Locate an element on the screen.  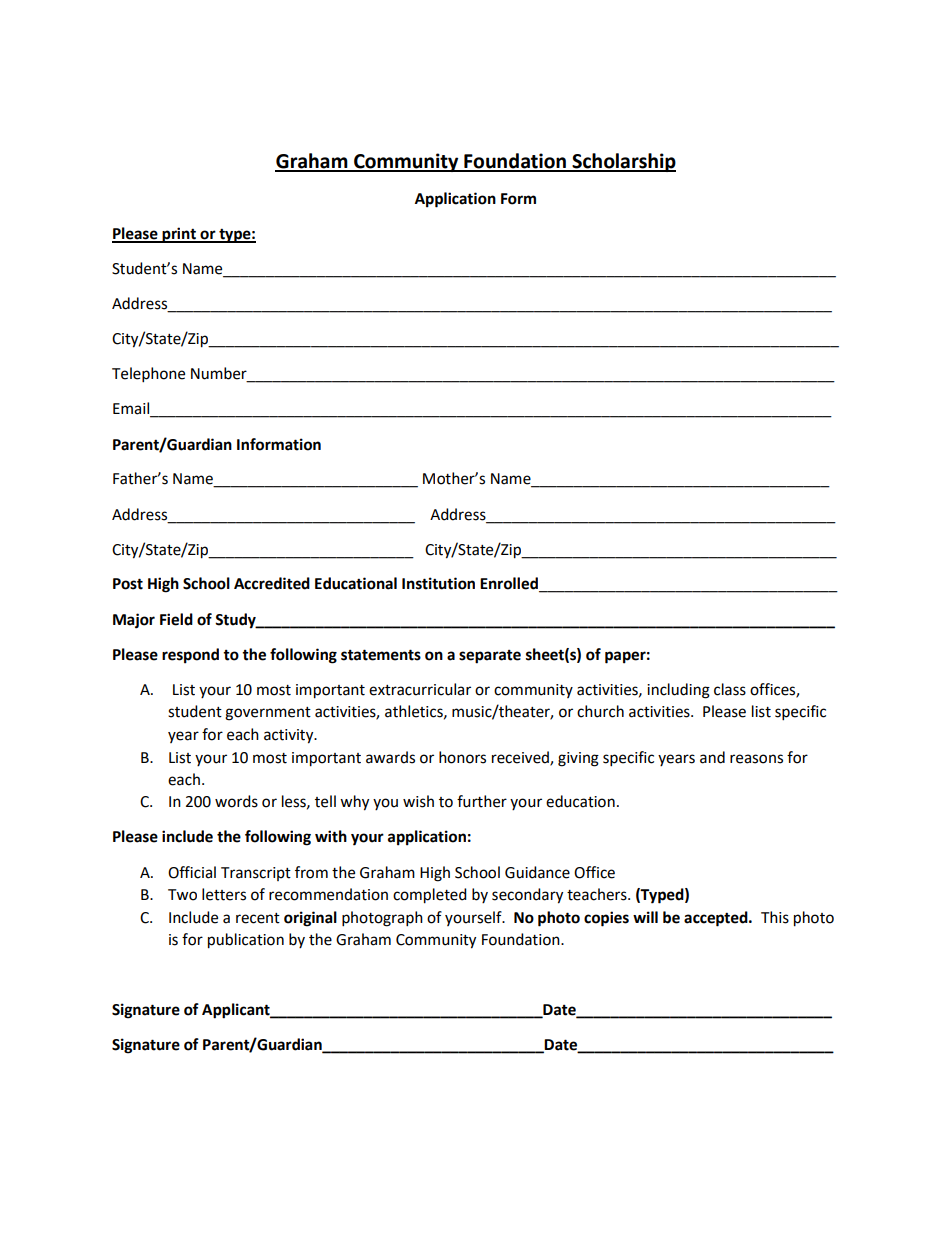
print is located at coordinates (179, 235).
